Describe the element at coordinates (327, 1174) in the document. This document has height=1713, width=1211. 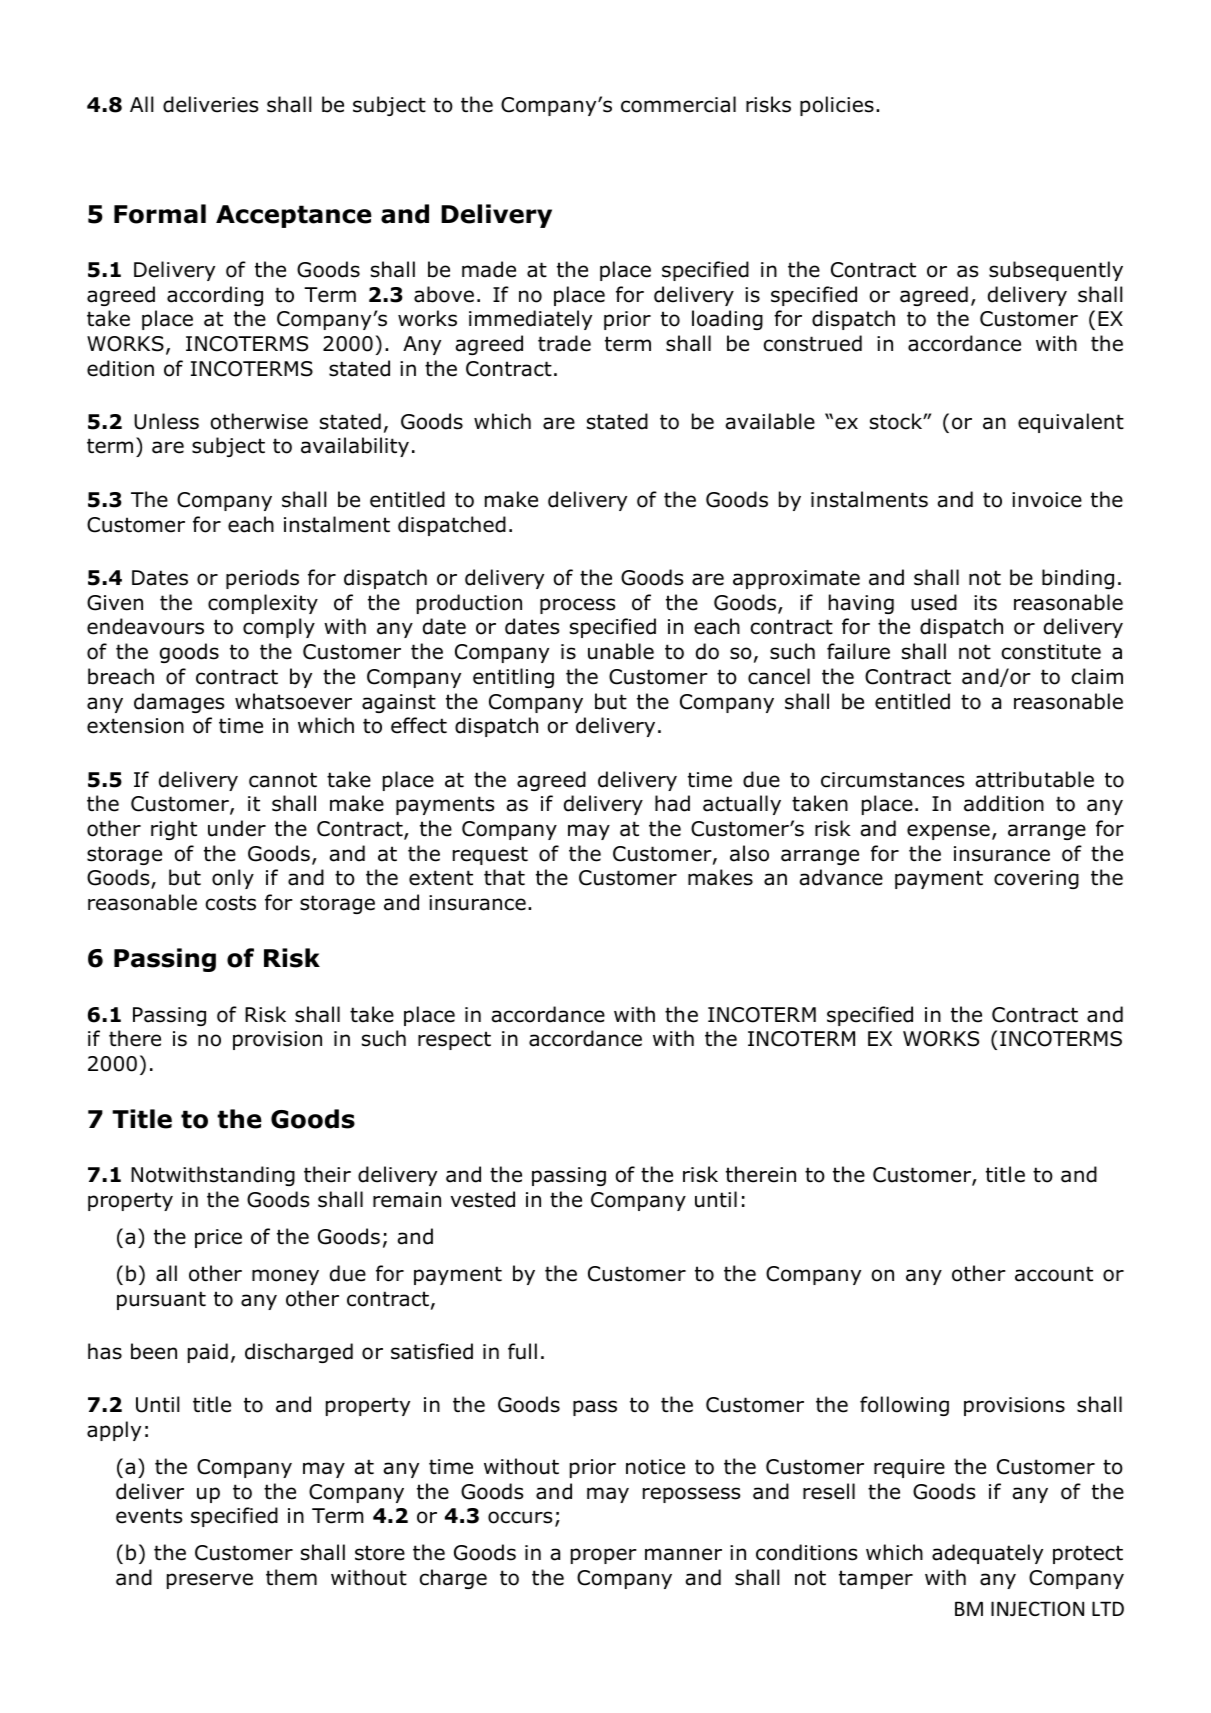
I see `their` at that location.
